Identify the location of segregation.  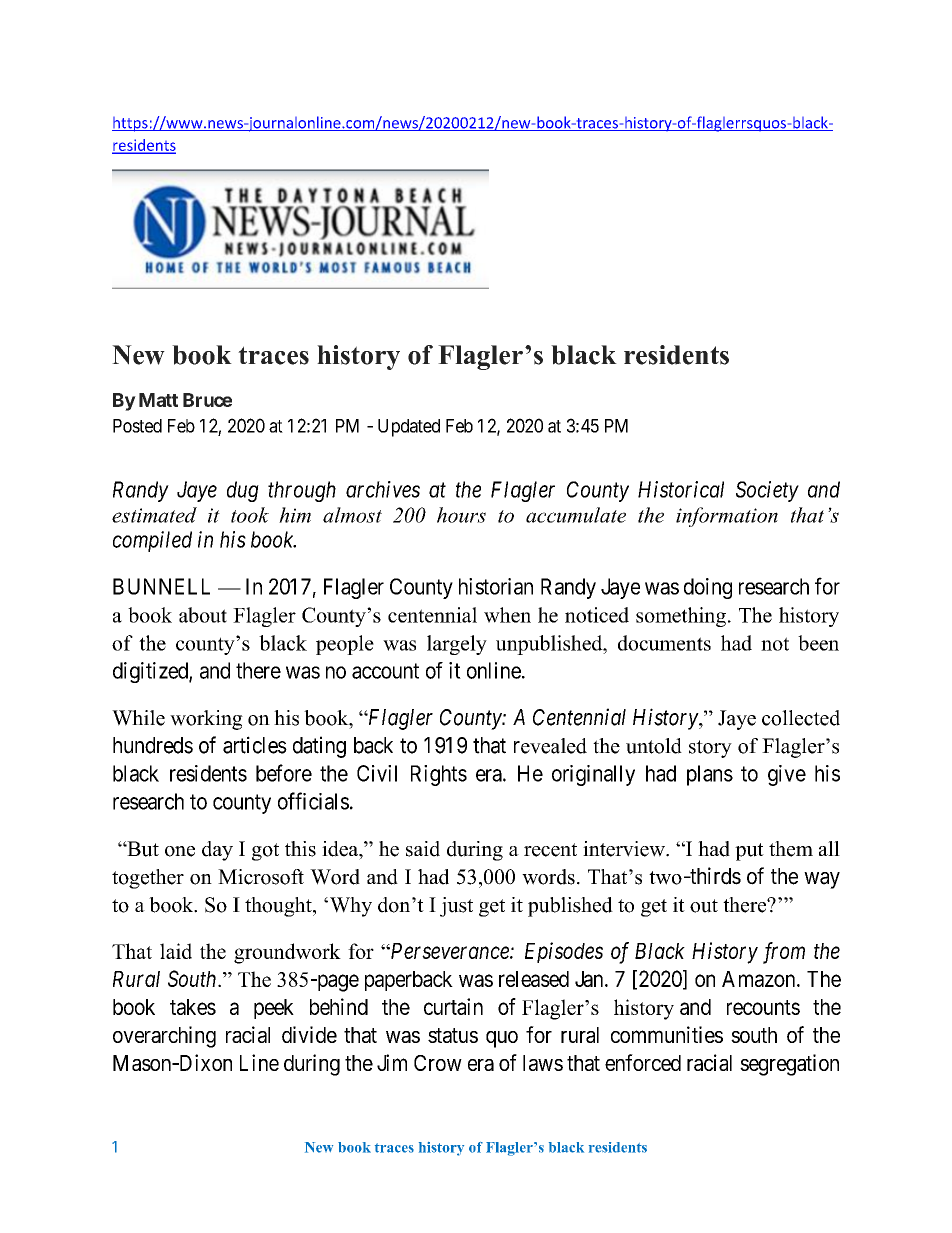
(789, 1065).
